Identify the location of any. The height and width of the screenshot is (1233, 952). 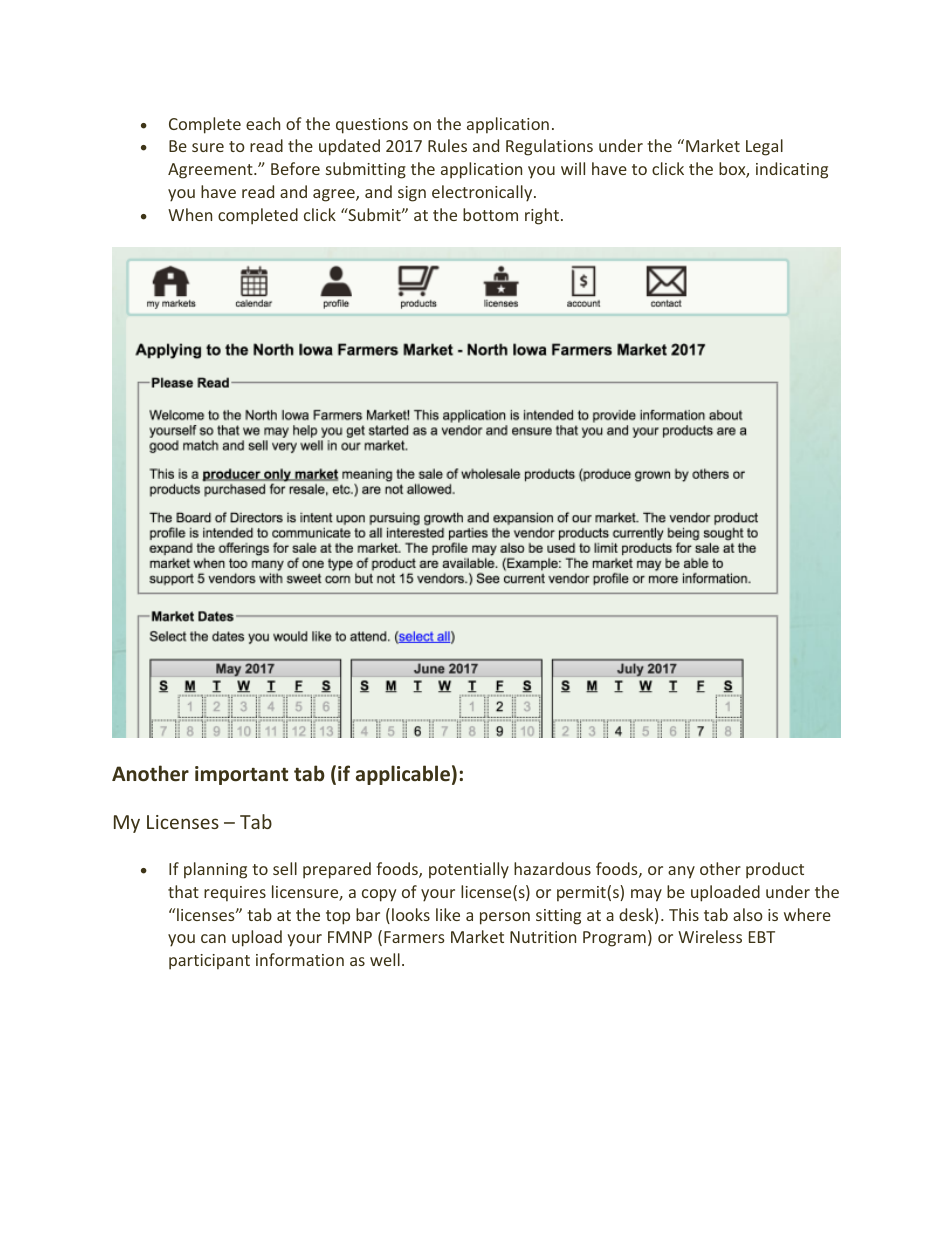
(681, 872).
